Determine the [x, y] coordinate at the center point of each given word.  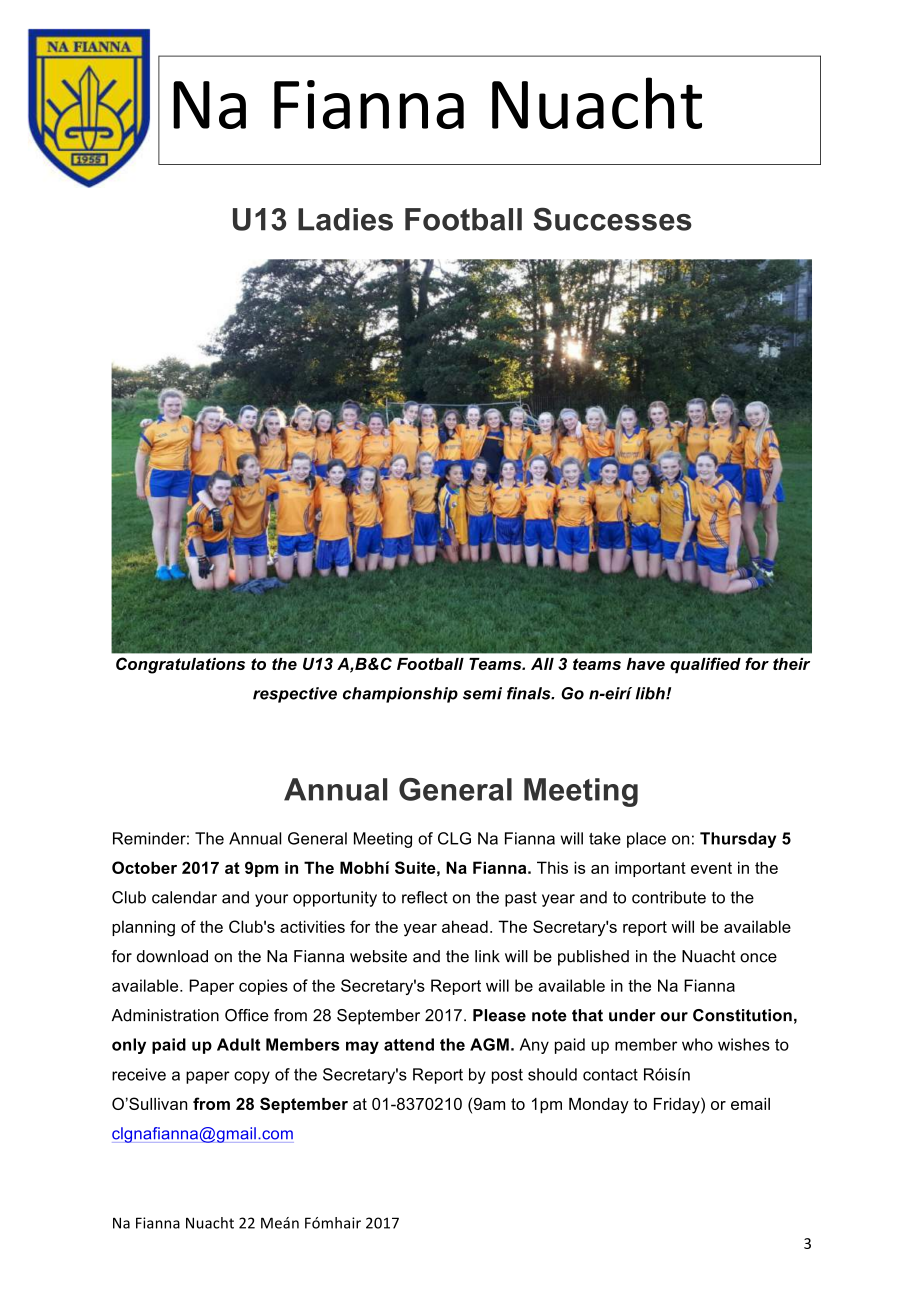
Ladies [345, 219]
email [750, 1104]
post [507, 1076]
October [144, 867]
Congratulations [180, 665]
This [552, 867]
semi [482, 693]
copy [252, 1077]
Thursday [738, 840]
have [646, 664]
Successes [612, 219]
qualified [705, 665]
